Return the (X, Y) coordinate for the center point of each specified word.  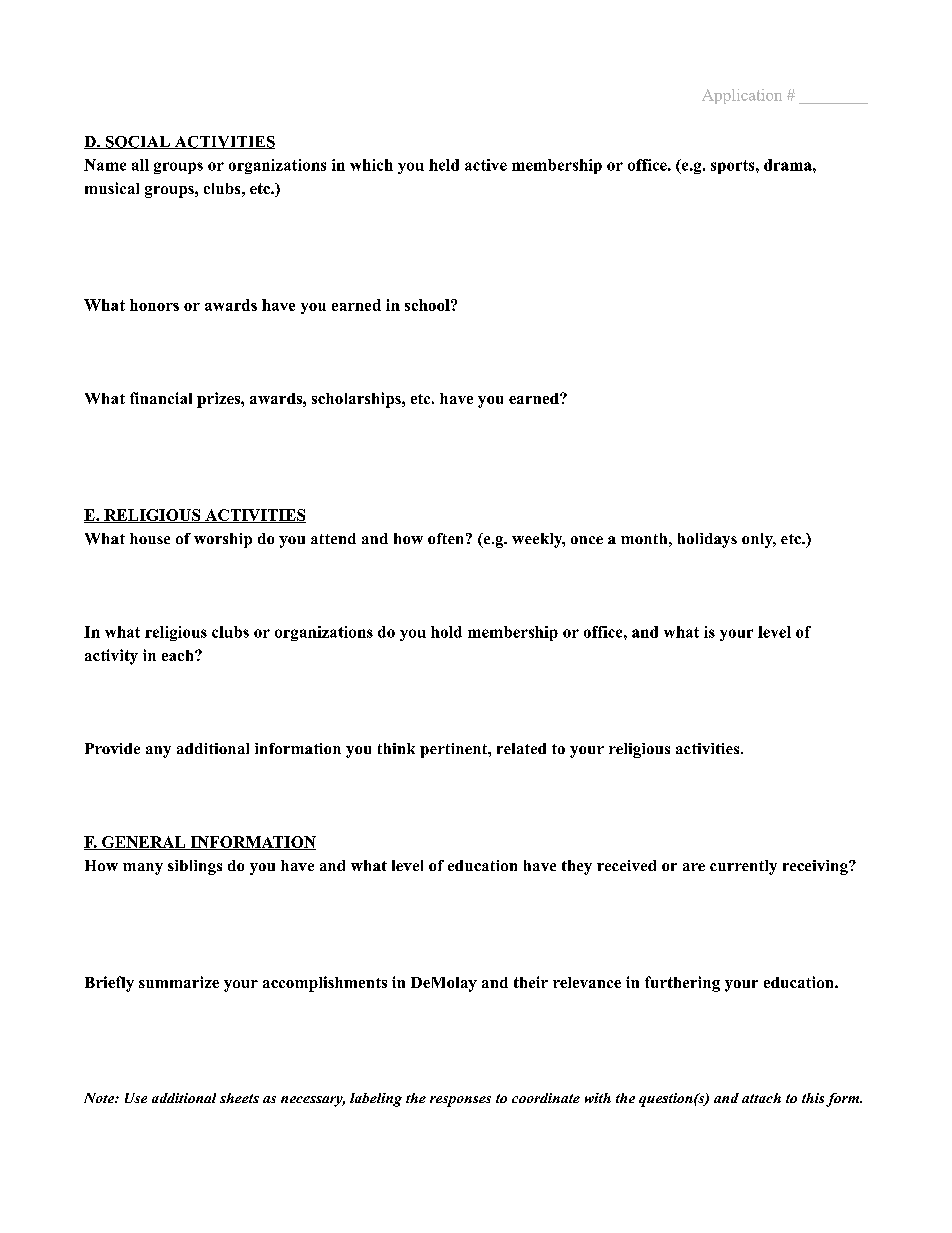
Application (742, 96)
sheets (239, 1098)
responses (460, 1101)
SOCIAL (137, 142)
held (444, 165)
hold (446, 632)
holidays (707, 540)
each (179, 655)
